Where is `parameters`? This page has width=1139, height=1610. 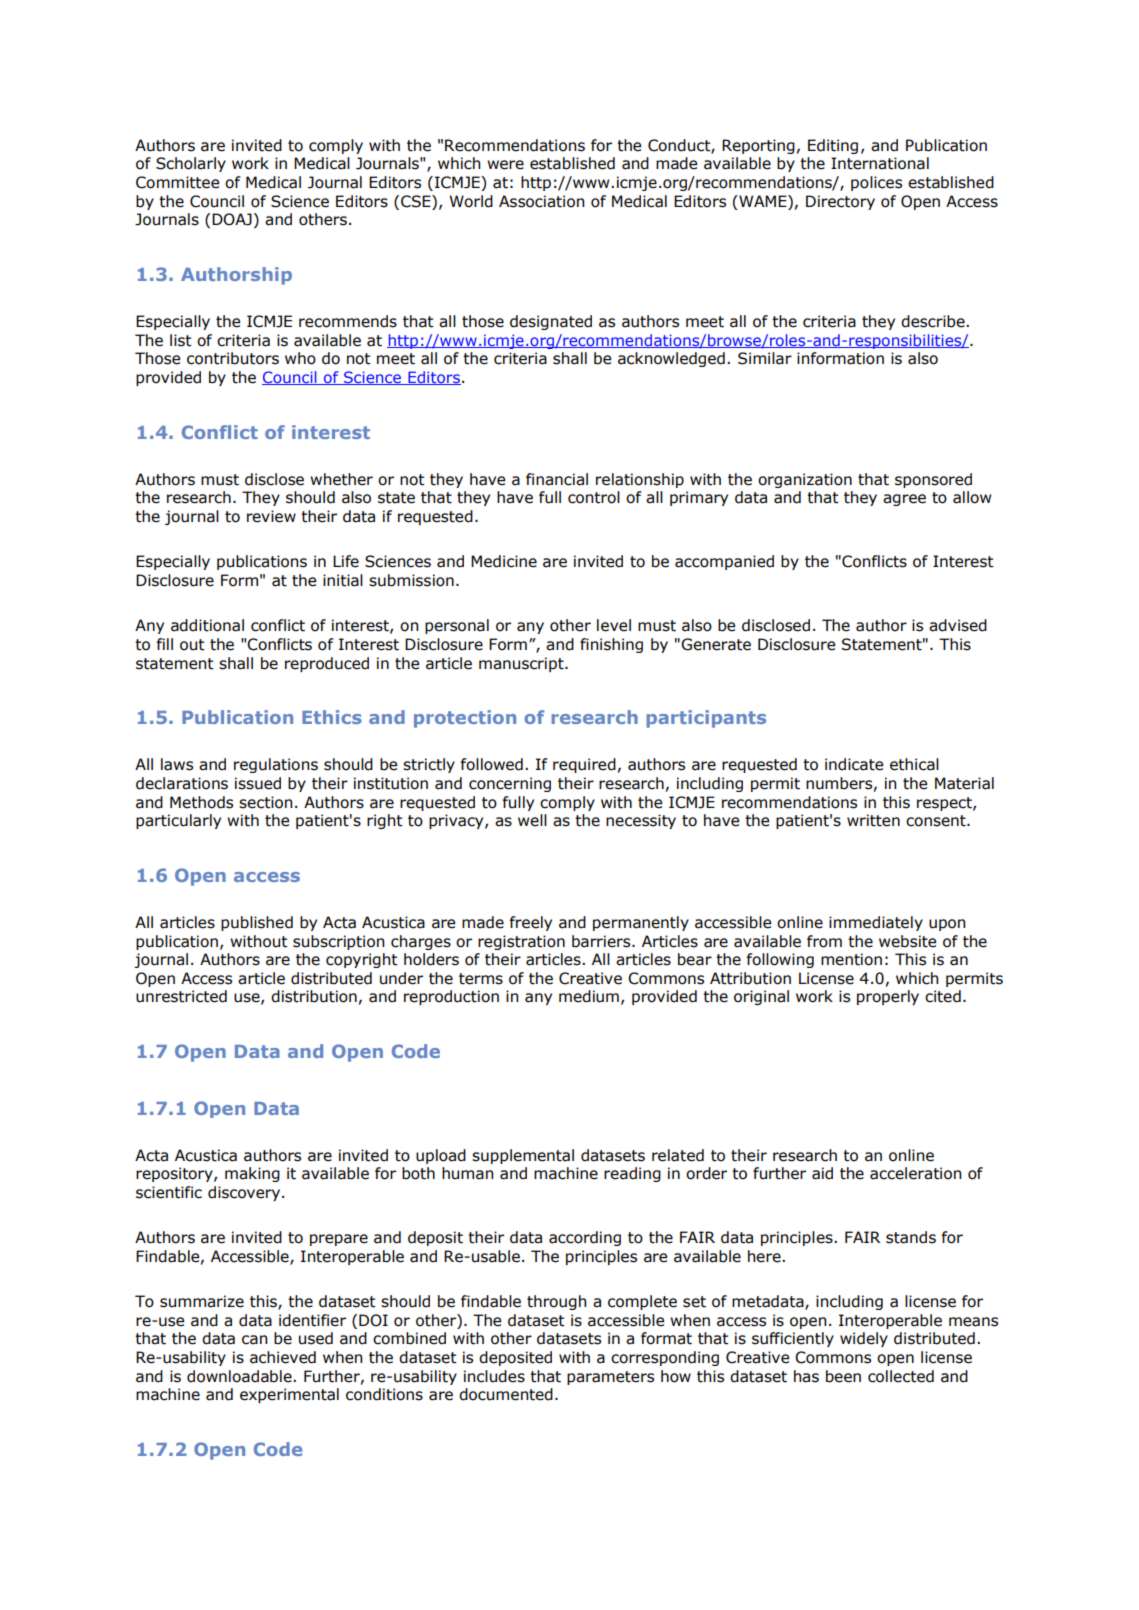
parameters is located at coordinates (610, 1378).
